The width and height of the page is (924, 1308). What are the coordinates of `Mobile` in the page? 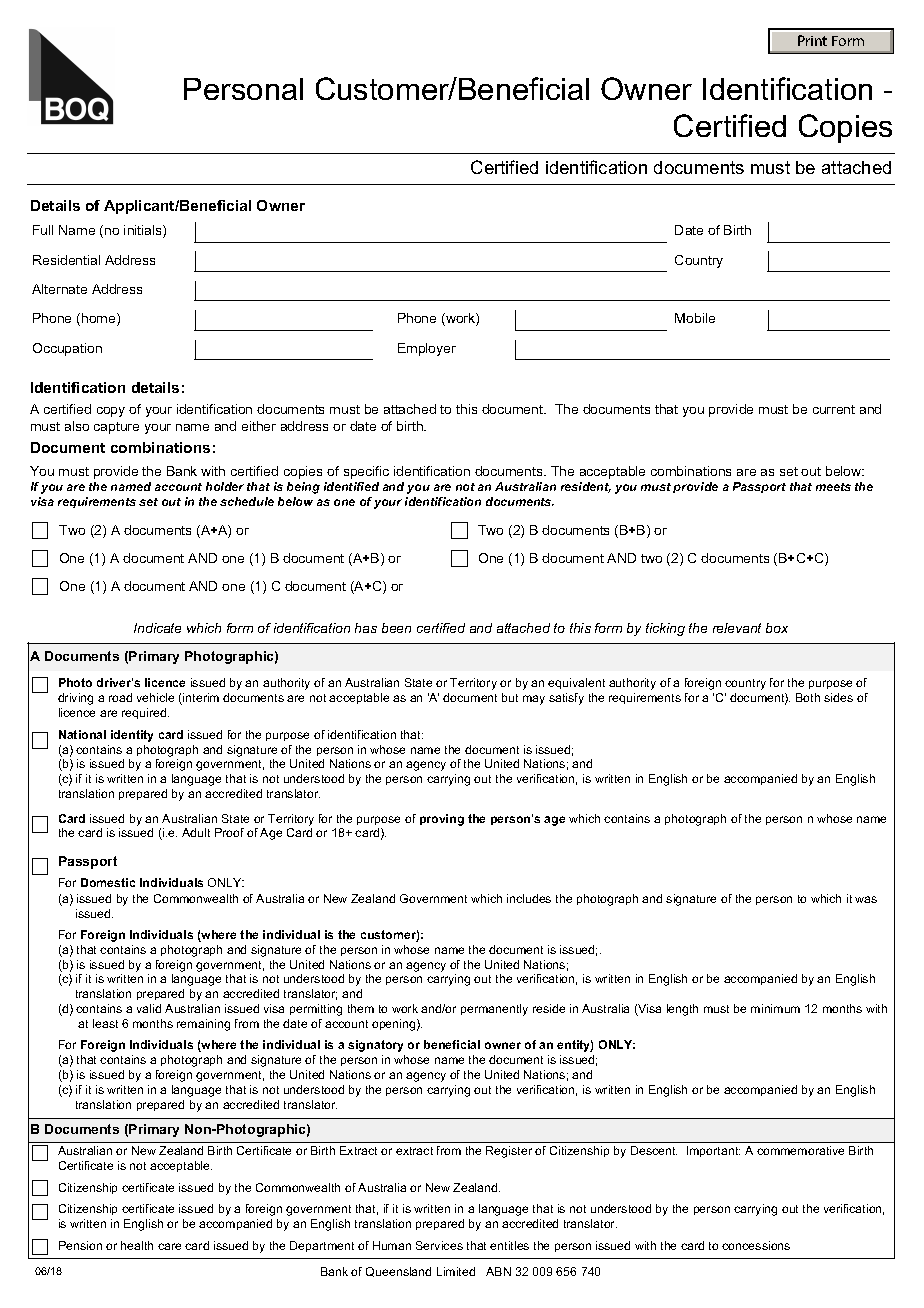 It's located at (695, 318).
